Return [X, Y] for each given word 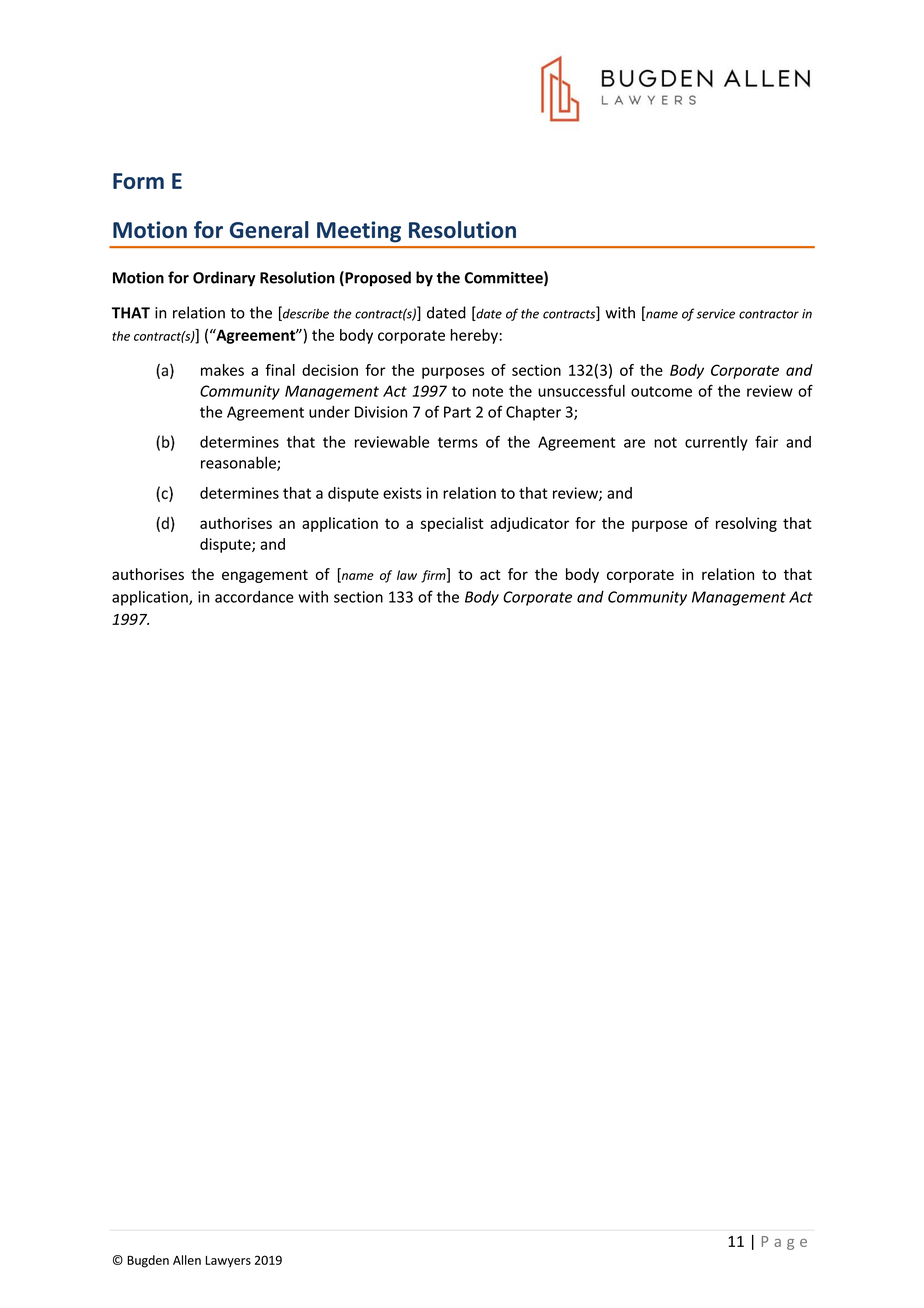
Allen [187, 1260]
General [269, 229]
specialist [452, 524]
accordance [254, 597]
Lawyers [228, 1262]
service [715, 314]
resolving [746, 524]
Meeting [359, 232]
